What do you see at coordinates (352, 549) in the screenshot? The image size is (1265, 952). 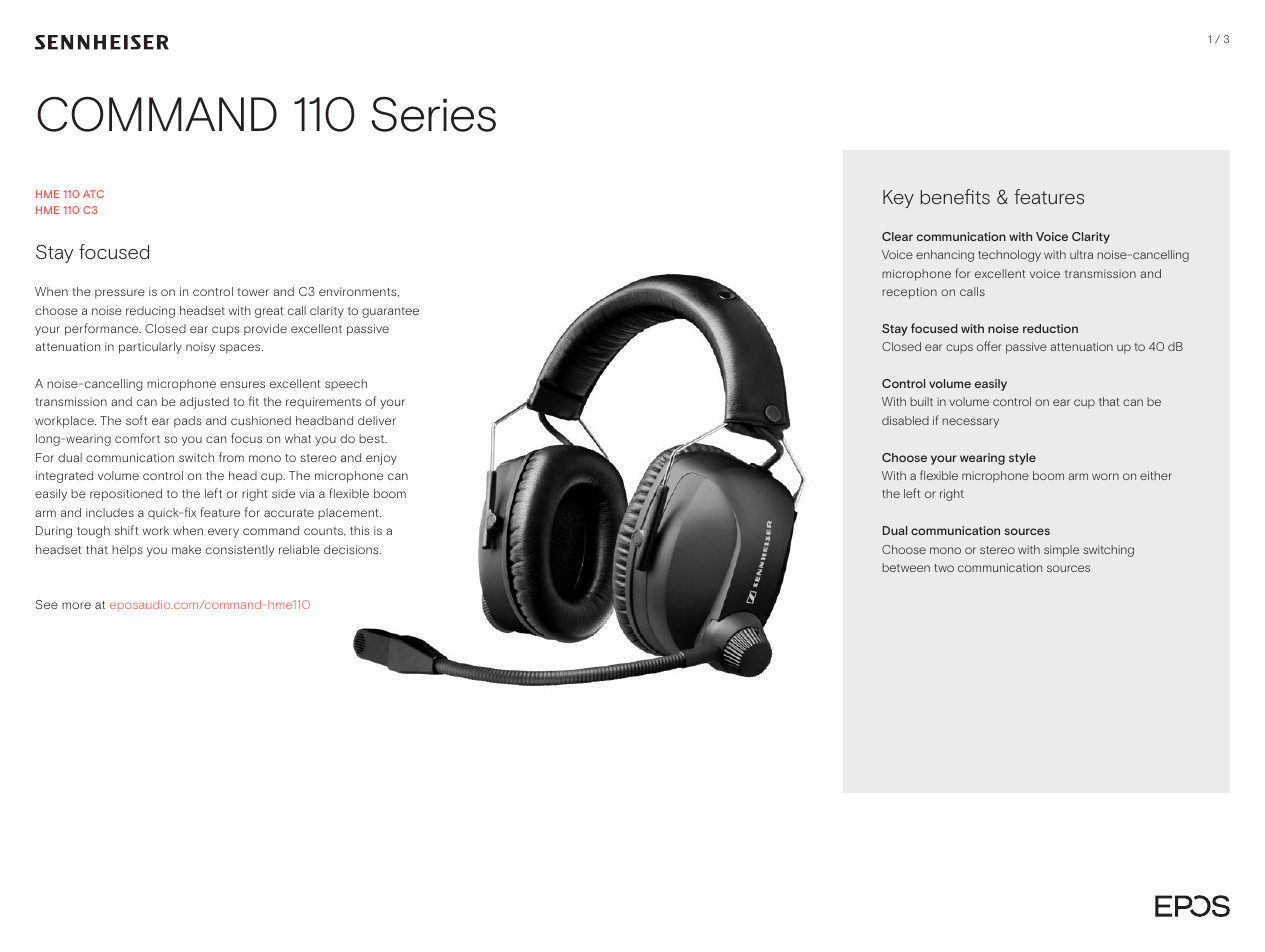 I see `decisions` at bounding box center [352, 549].
